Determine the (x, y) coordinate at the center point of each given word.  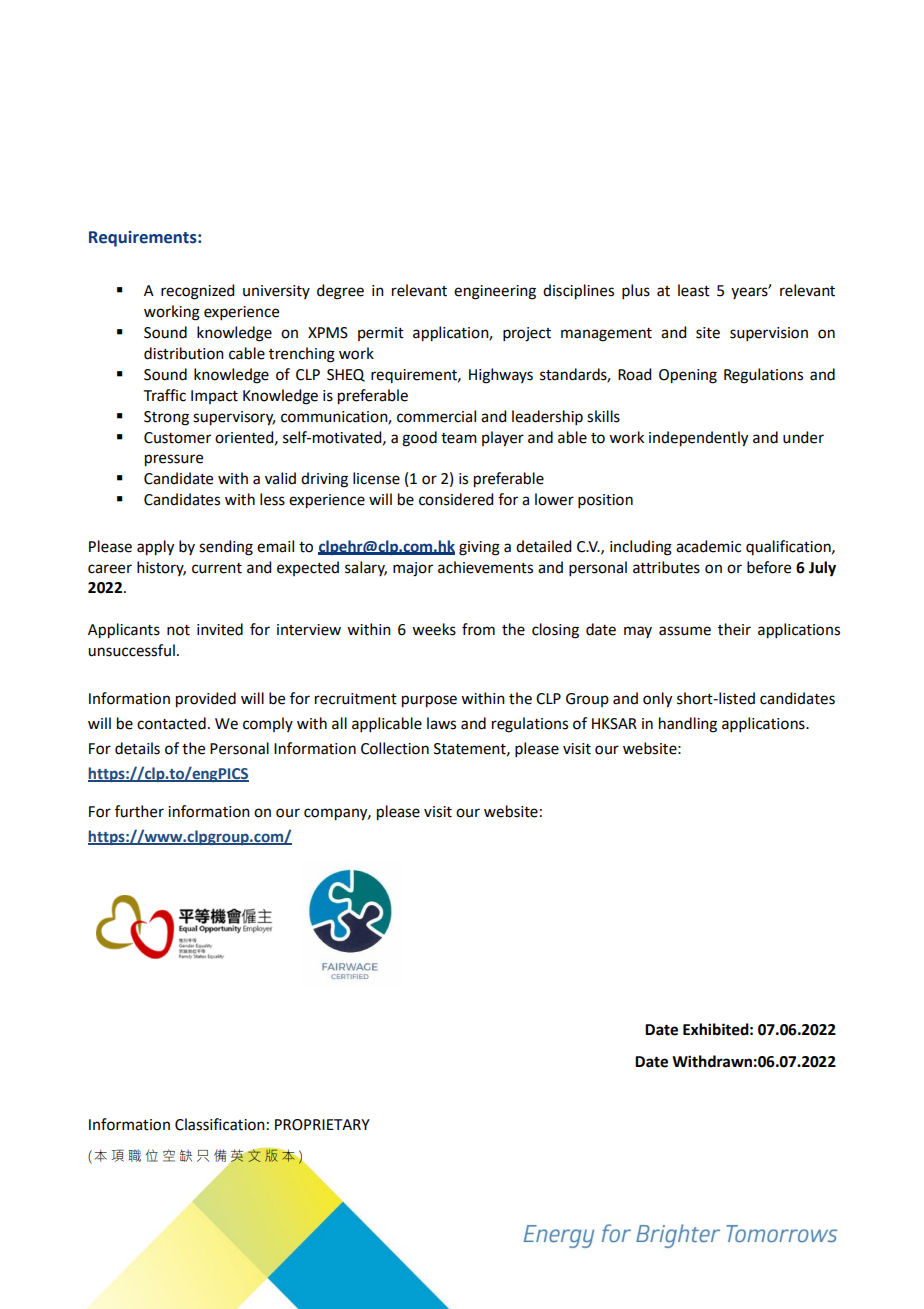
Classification (220, 1124)
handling (688, 725)
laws (441, 723)
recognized (197, 292)
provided (206, 700)
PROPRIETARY (322, 1125)
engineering (495, 292)
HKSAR (614, 724)
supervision (769, 334)
